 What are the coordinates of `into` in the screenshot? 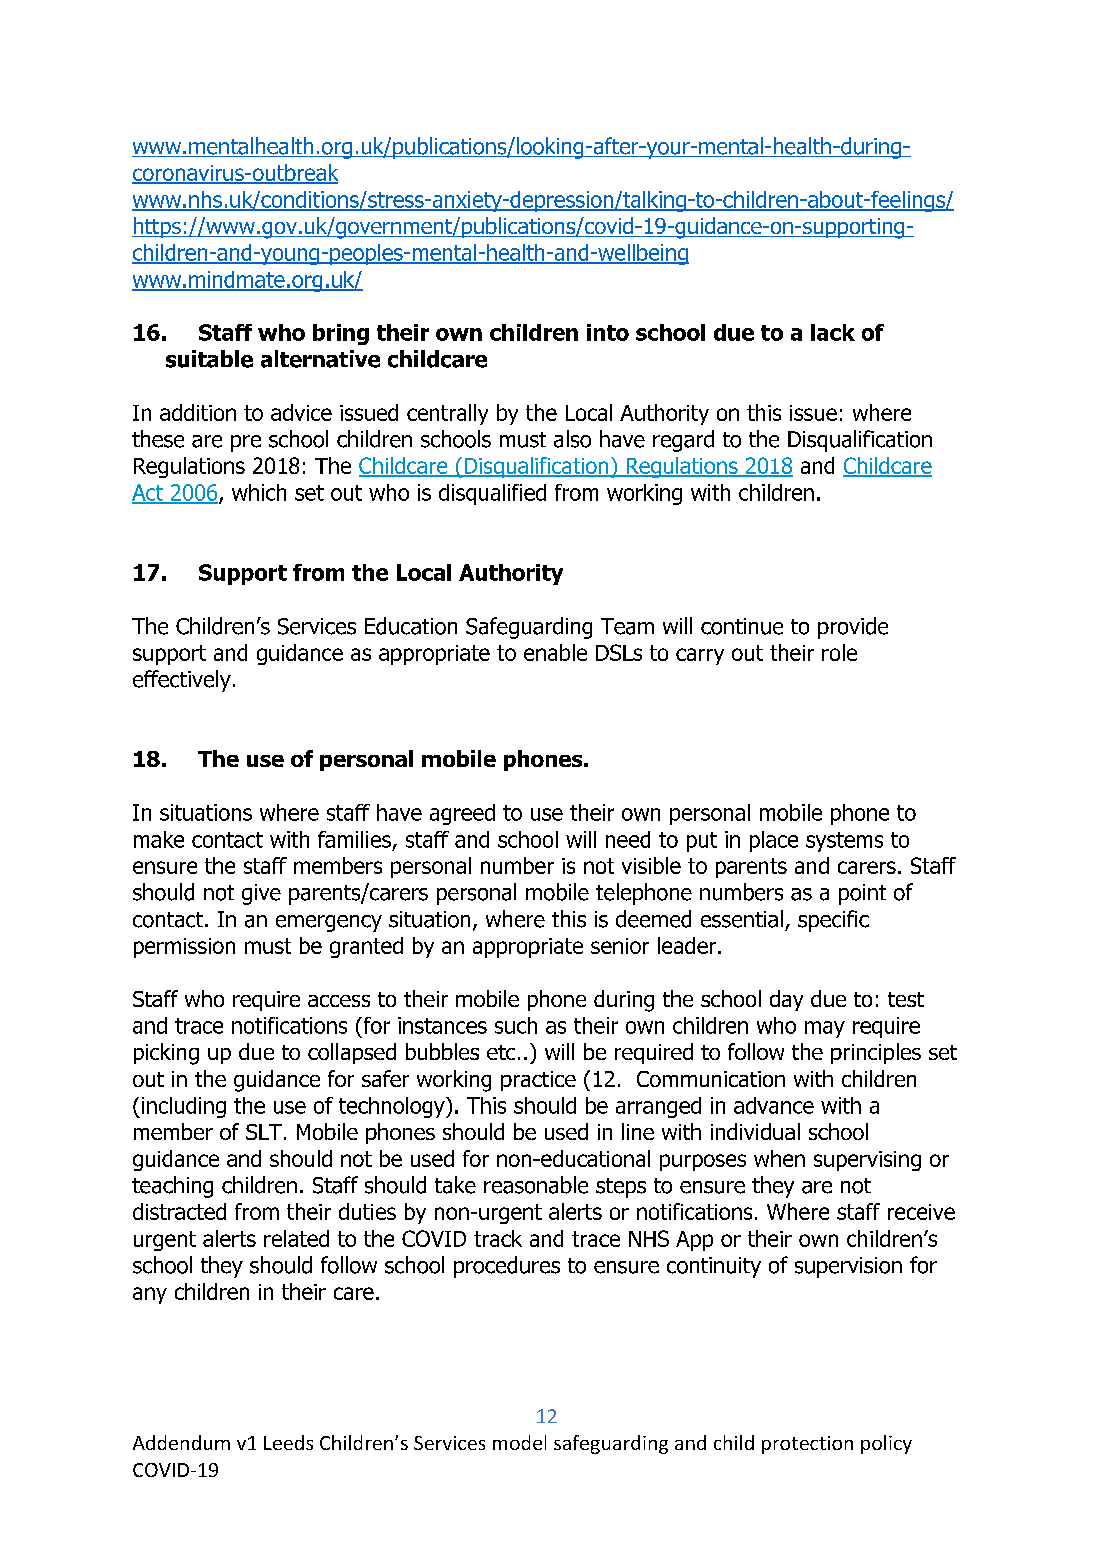 It's located at (608, 332).
